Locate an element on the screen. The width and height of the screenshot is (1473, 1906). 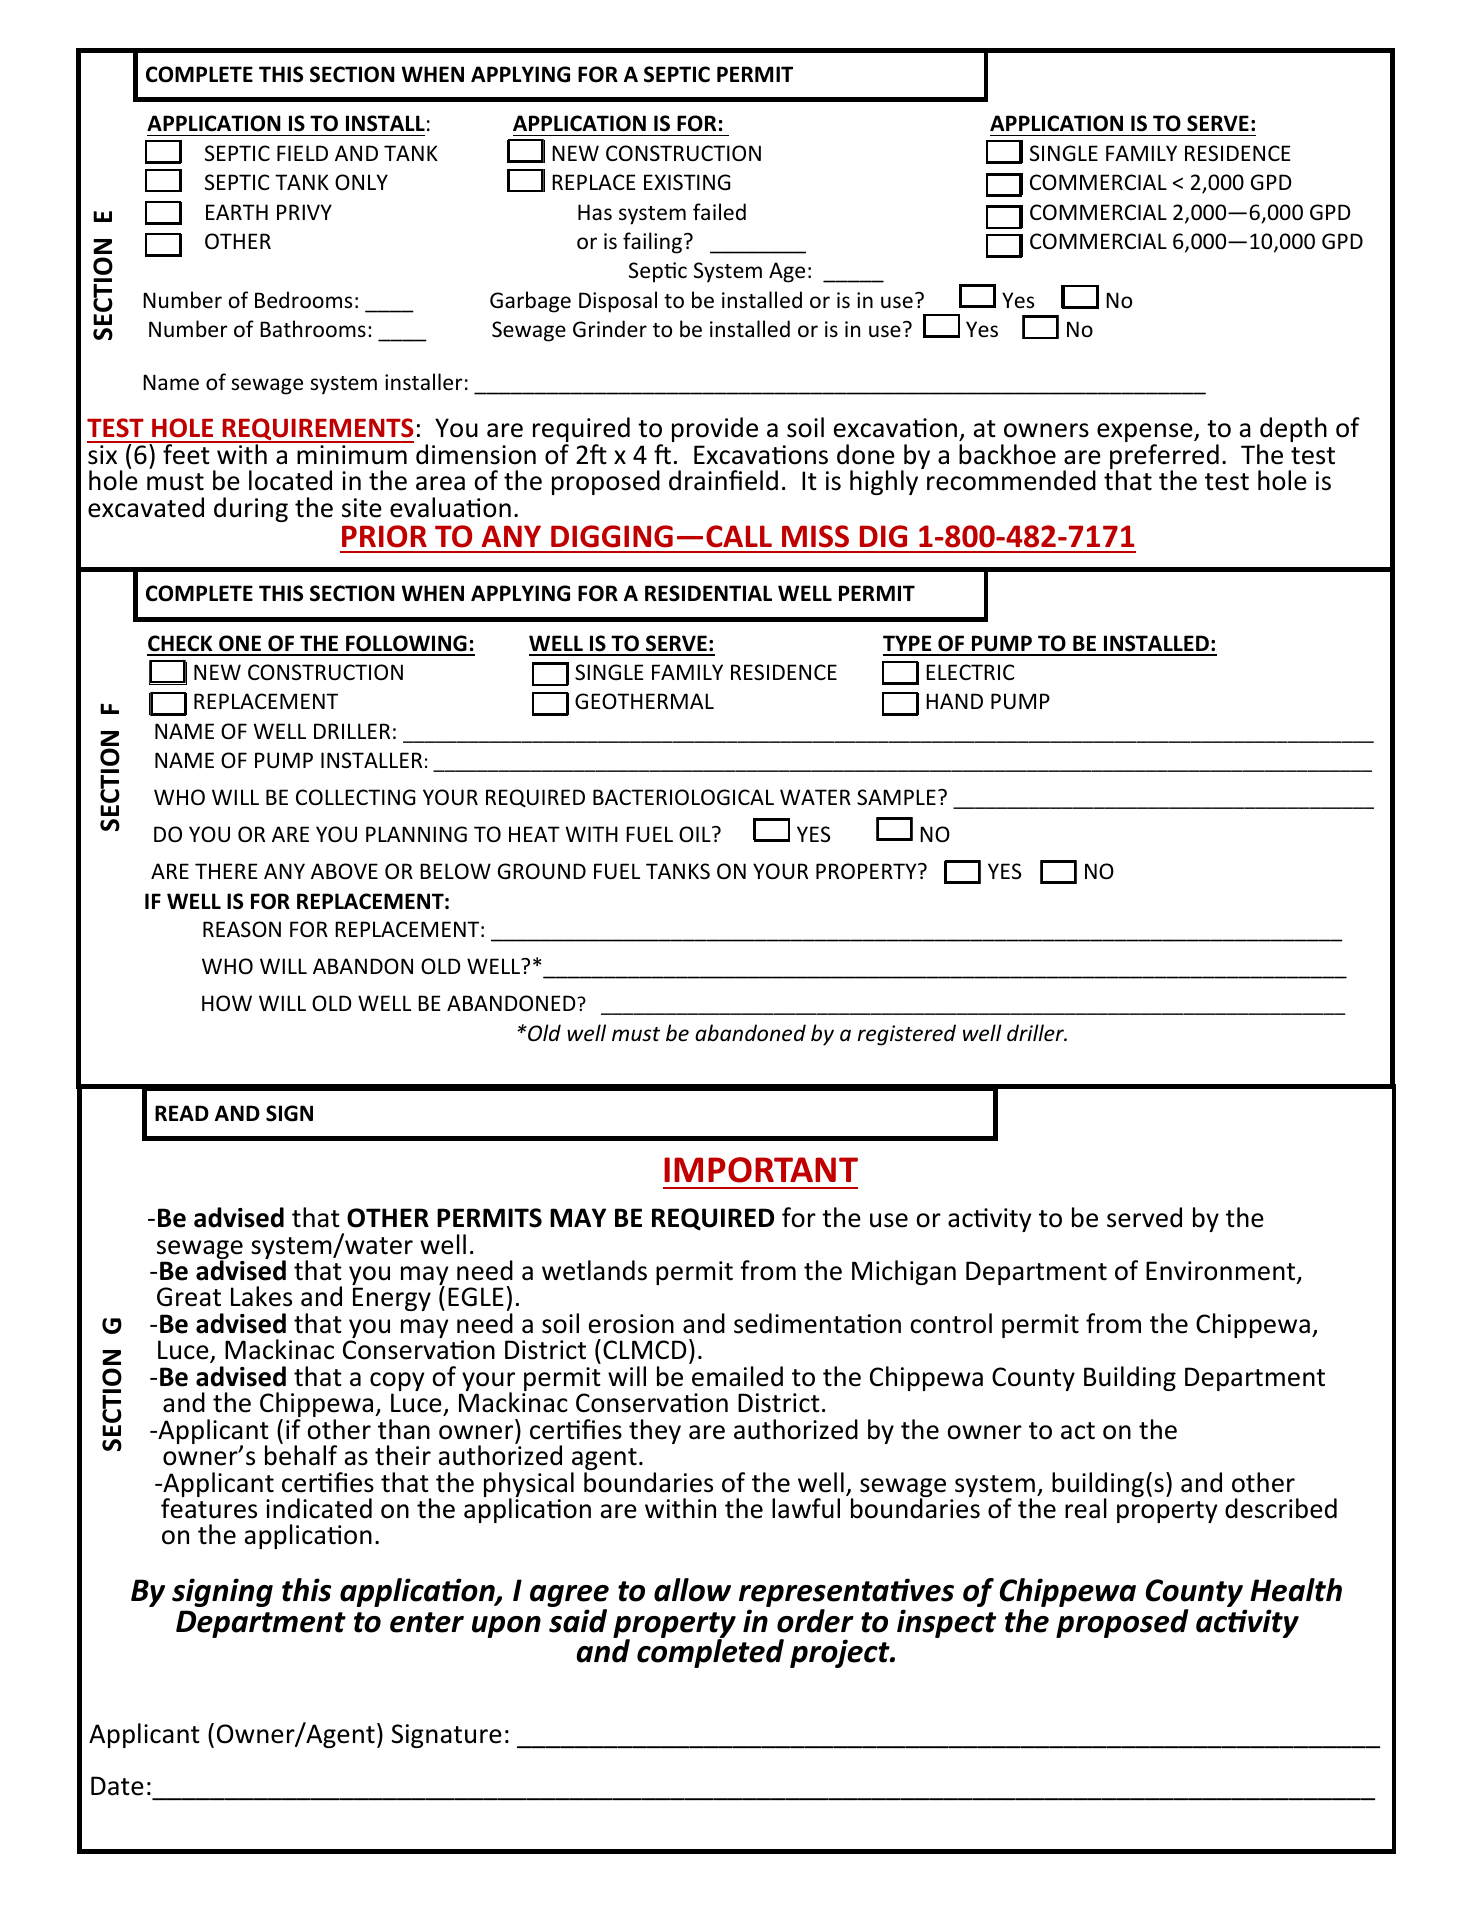
failed is located at coordinates (719, 211).
